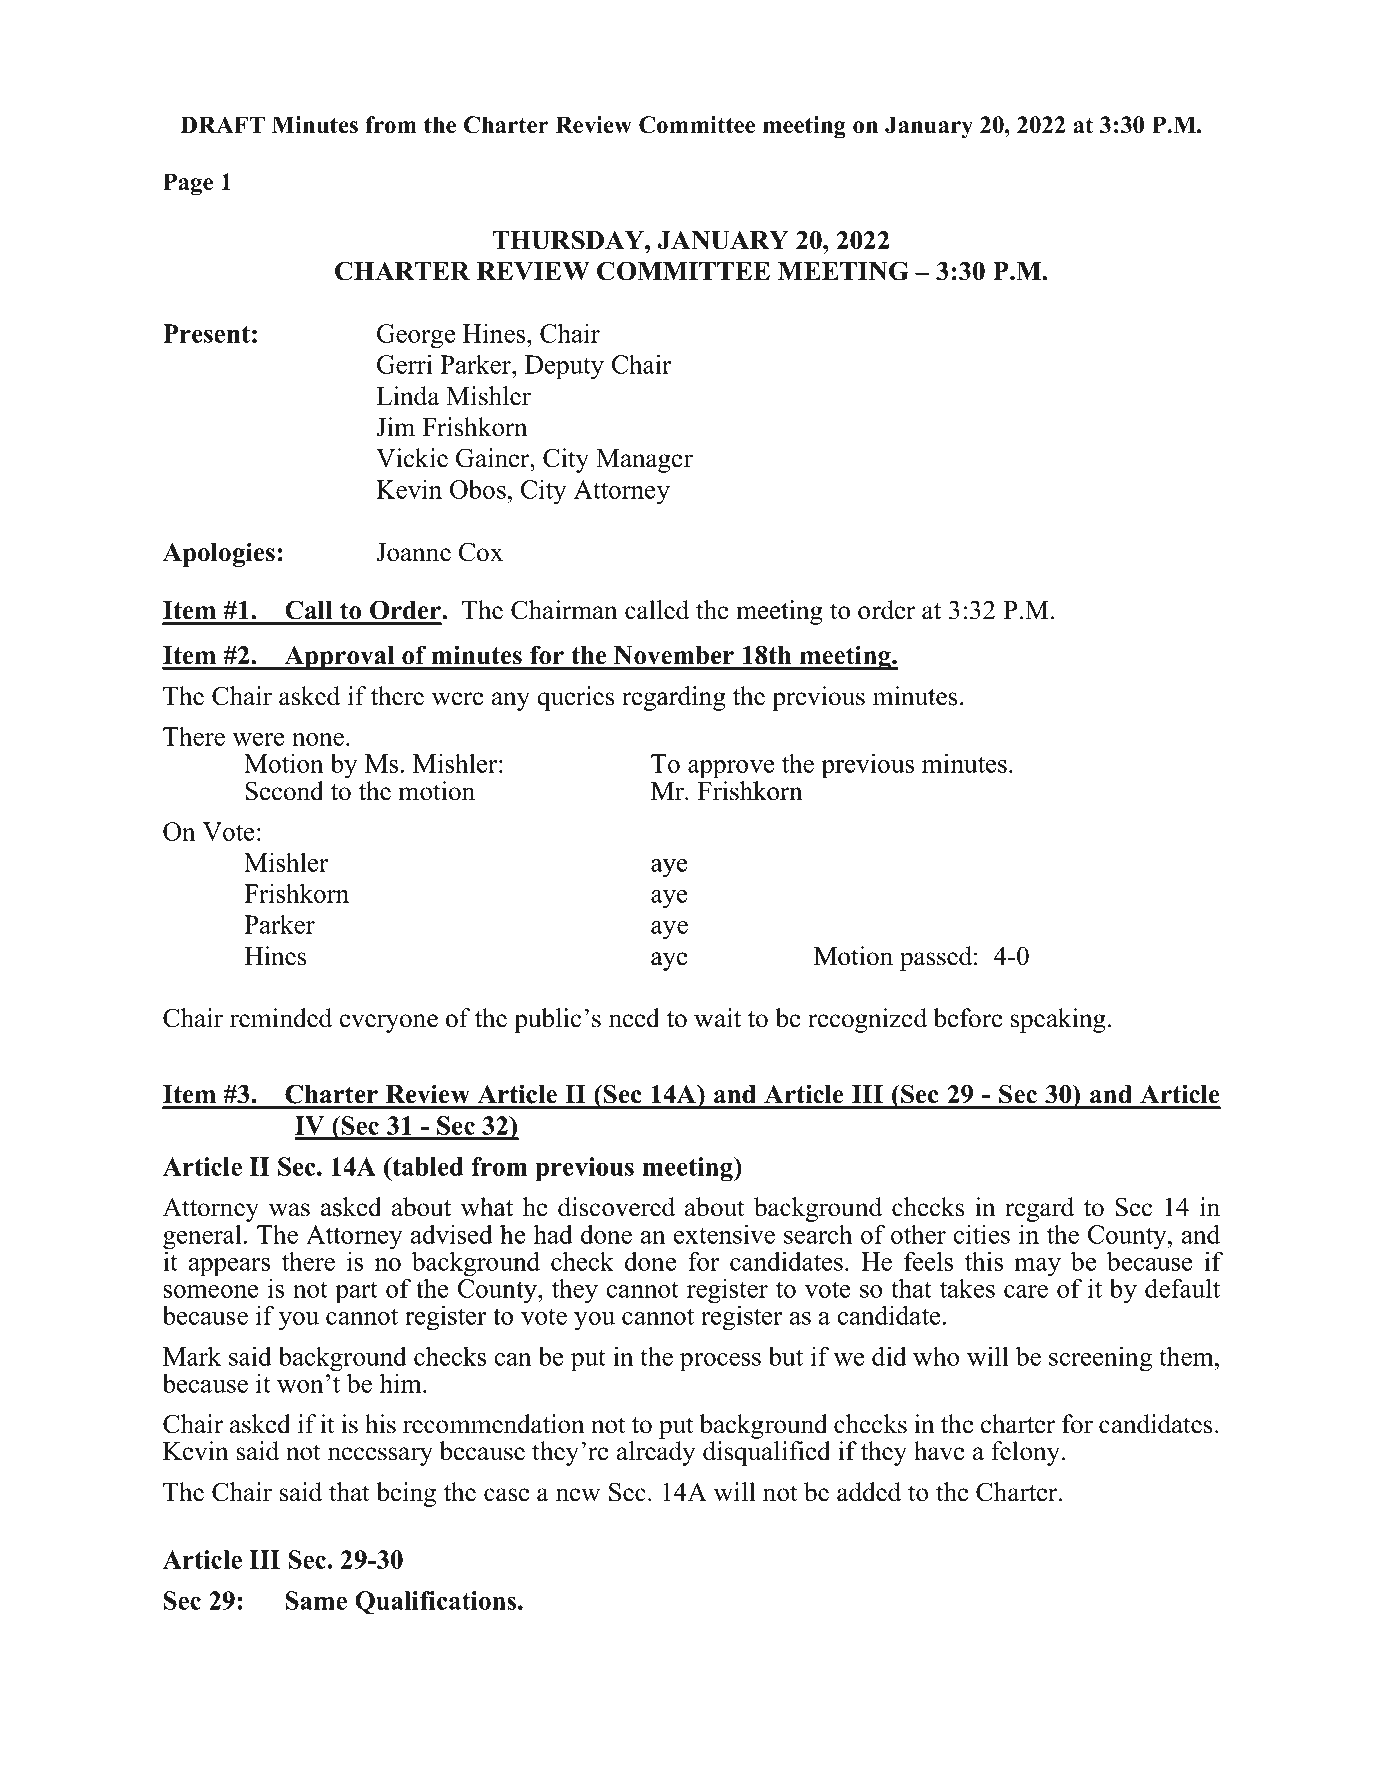  I want to click on Manager, so click(644, 461).
